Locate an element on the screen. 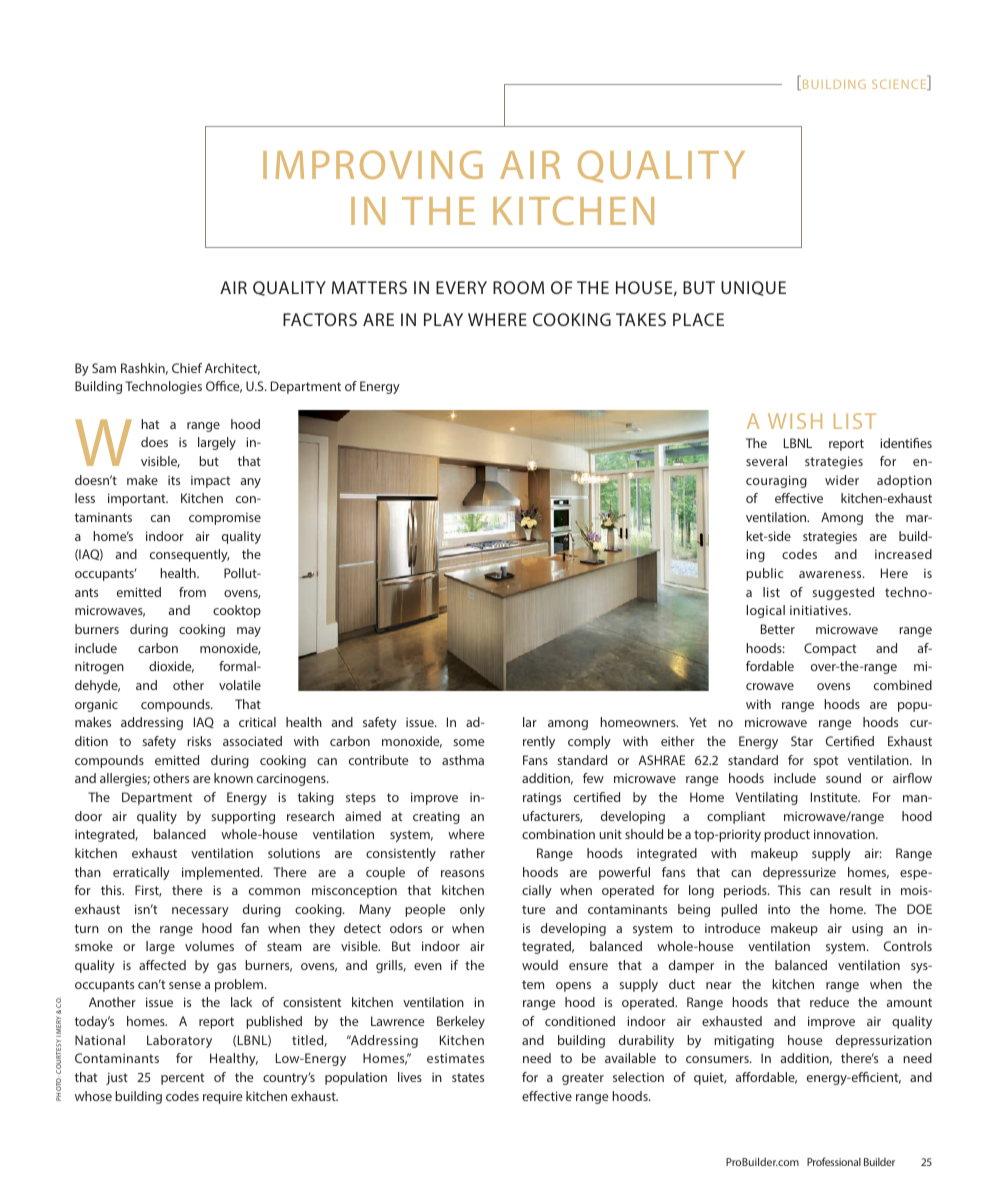 The width and height of the screenshot is (1007, 1204). innovation is located at coordinates (845, 834).
